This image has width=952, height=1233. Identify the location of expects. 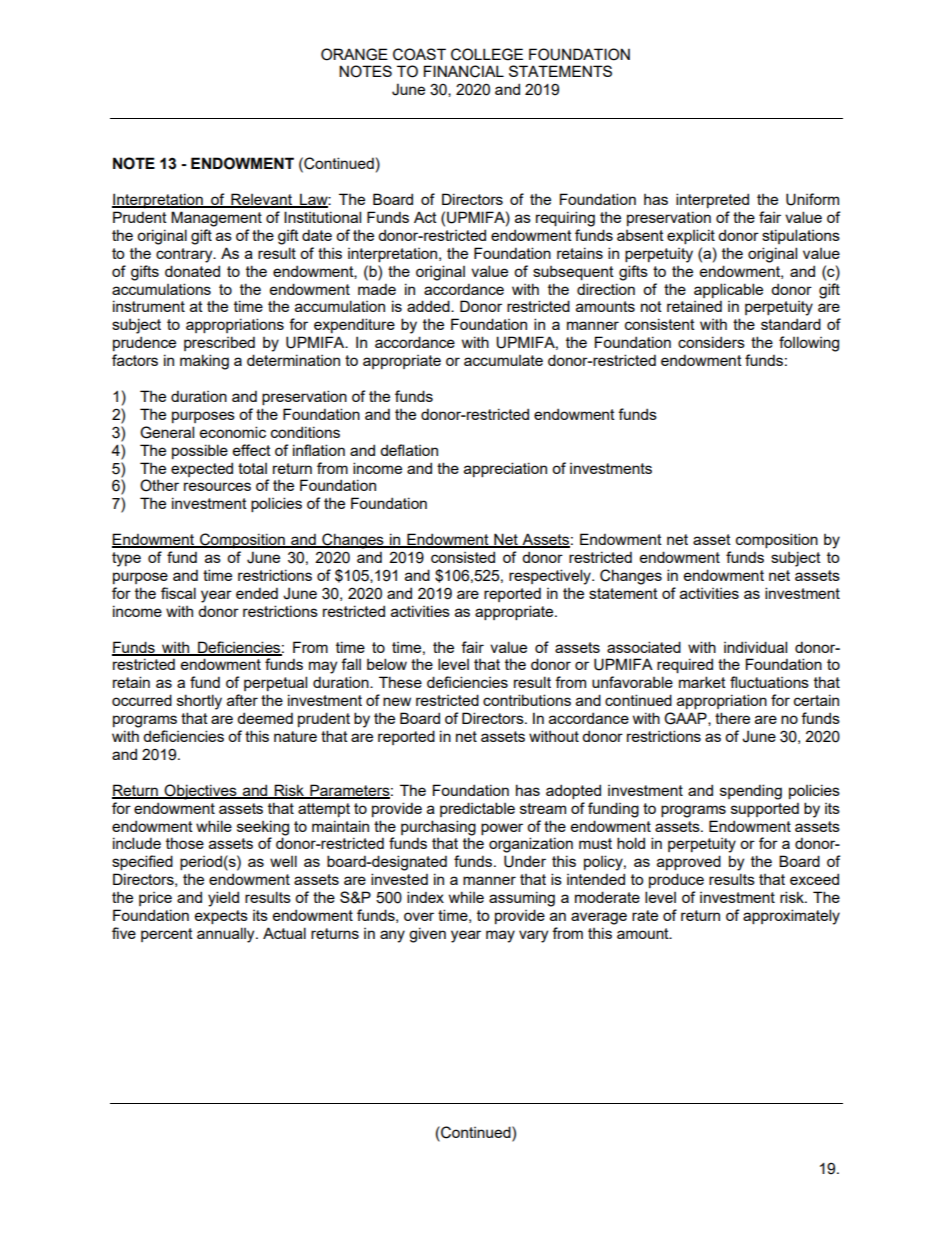
(221, 917).
